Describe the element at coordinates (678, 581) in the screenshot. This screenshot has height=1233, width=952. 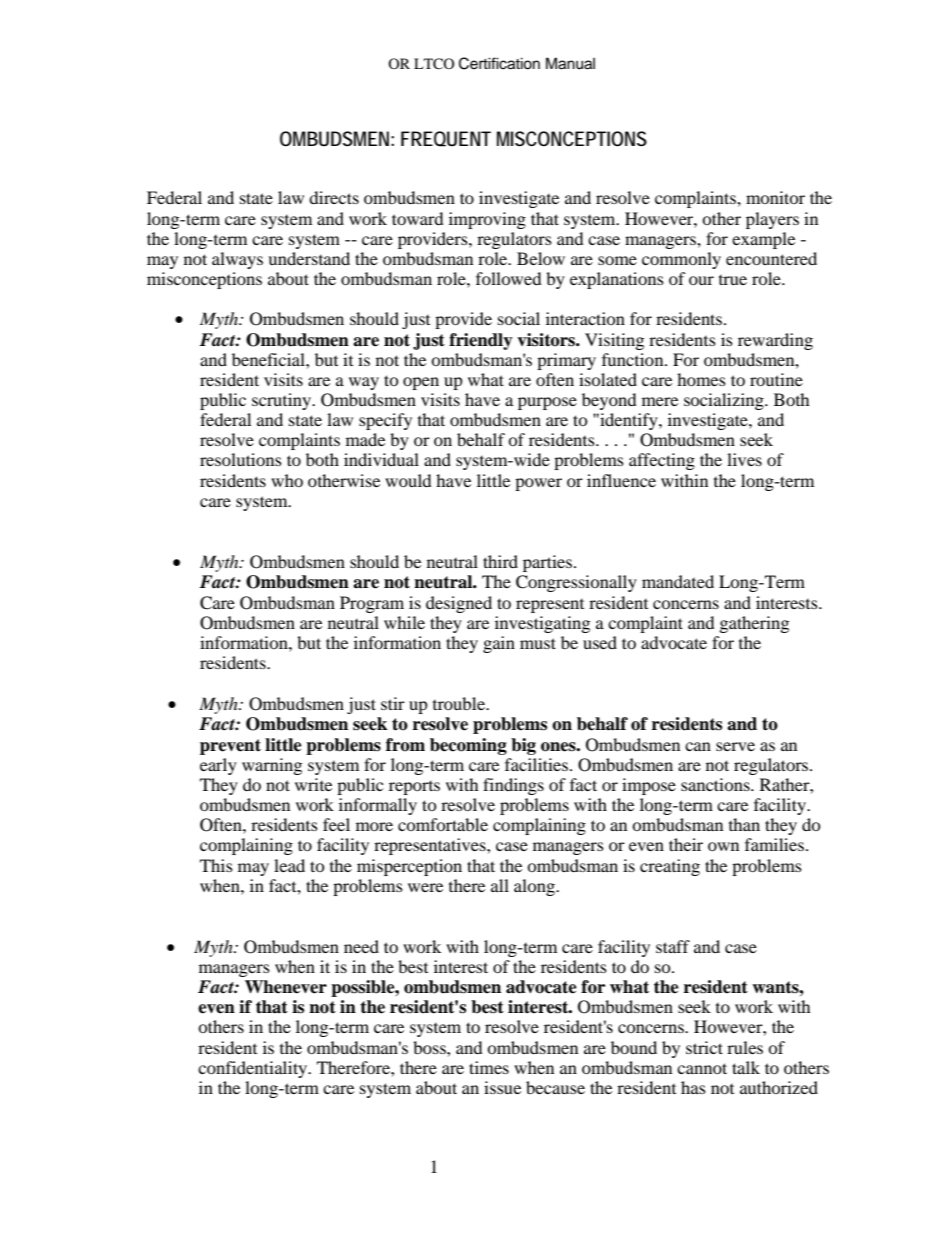
I see `mandated` at that location.
